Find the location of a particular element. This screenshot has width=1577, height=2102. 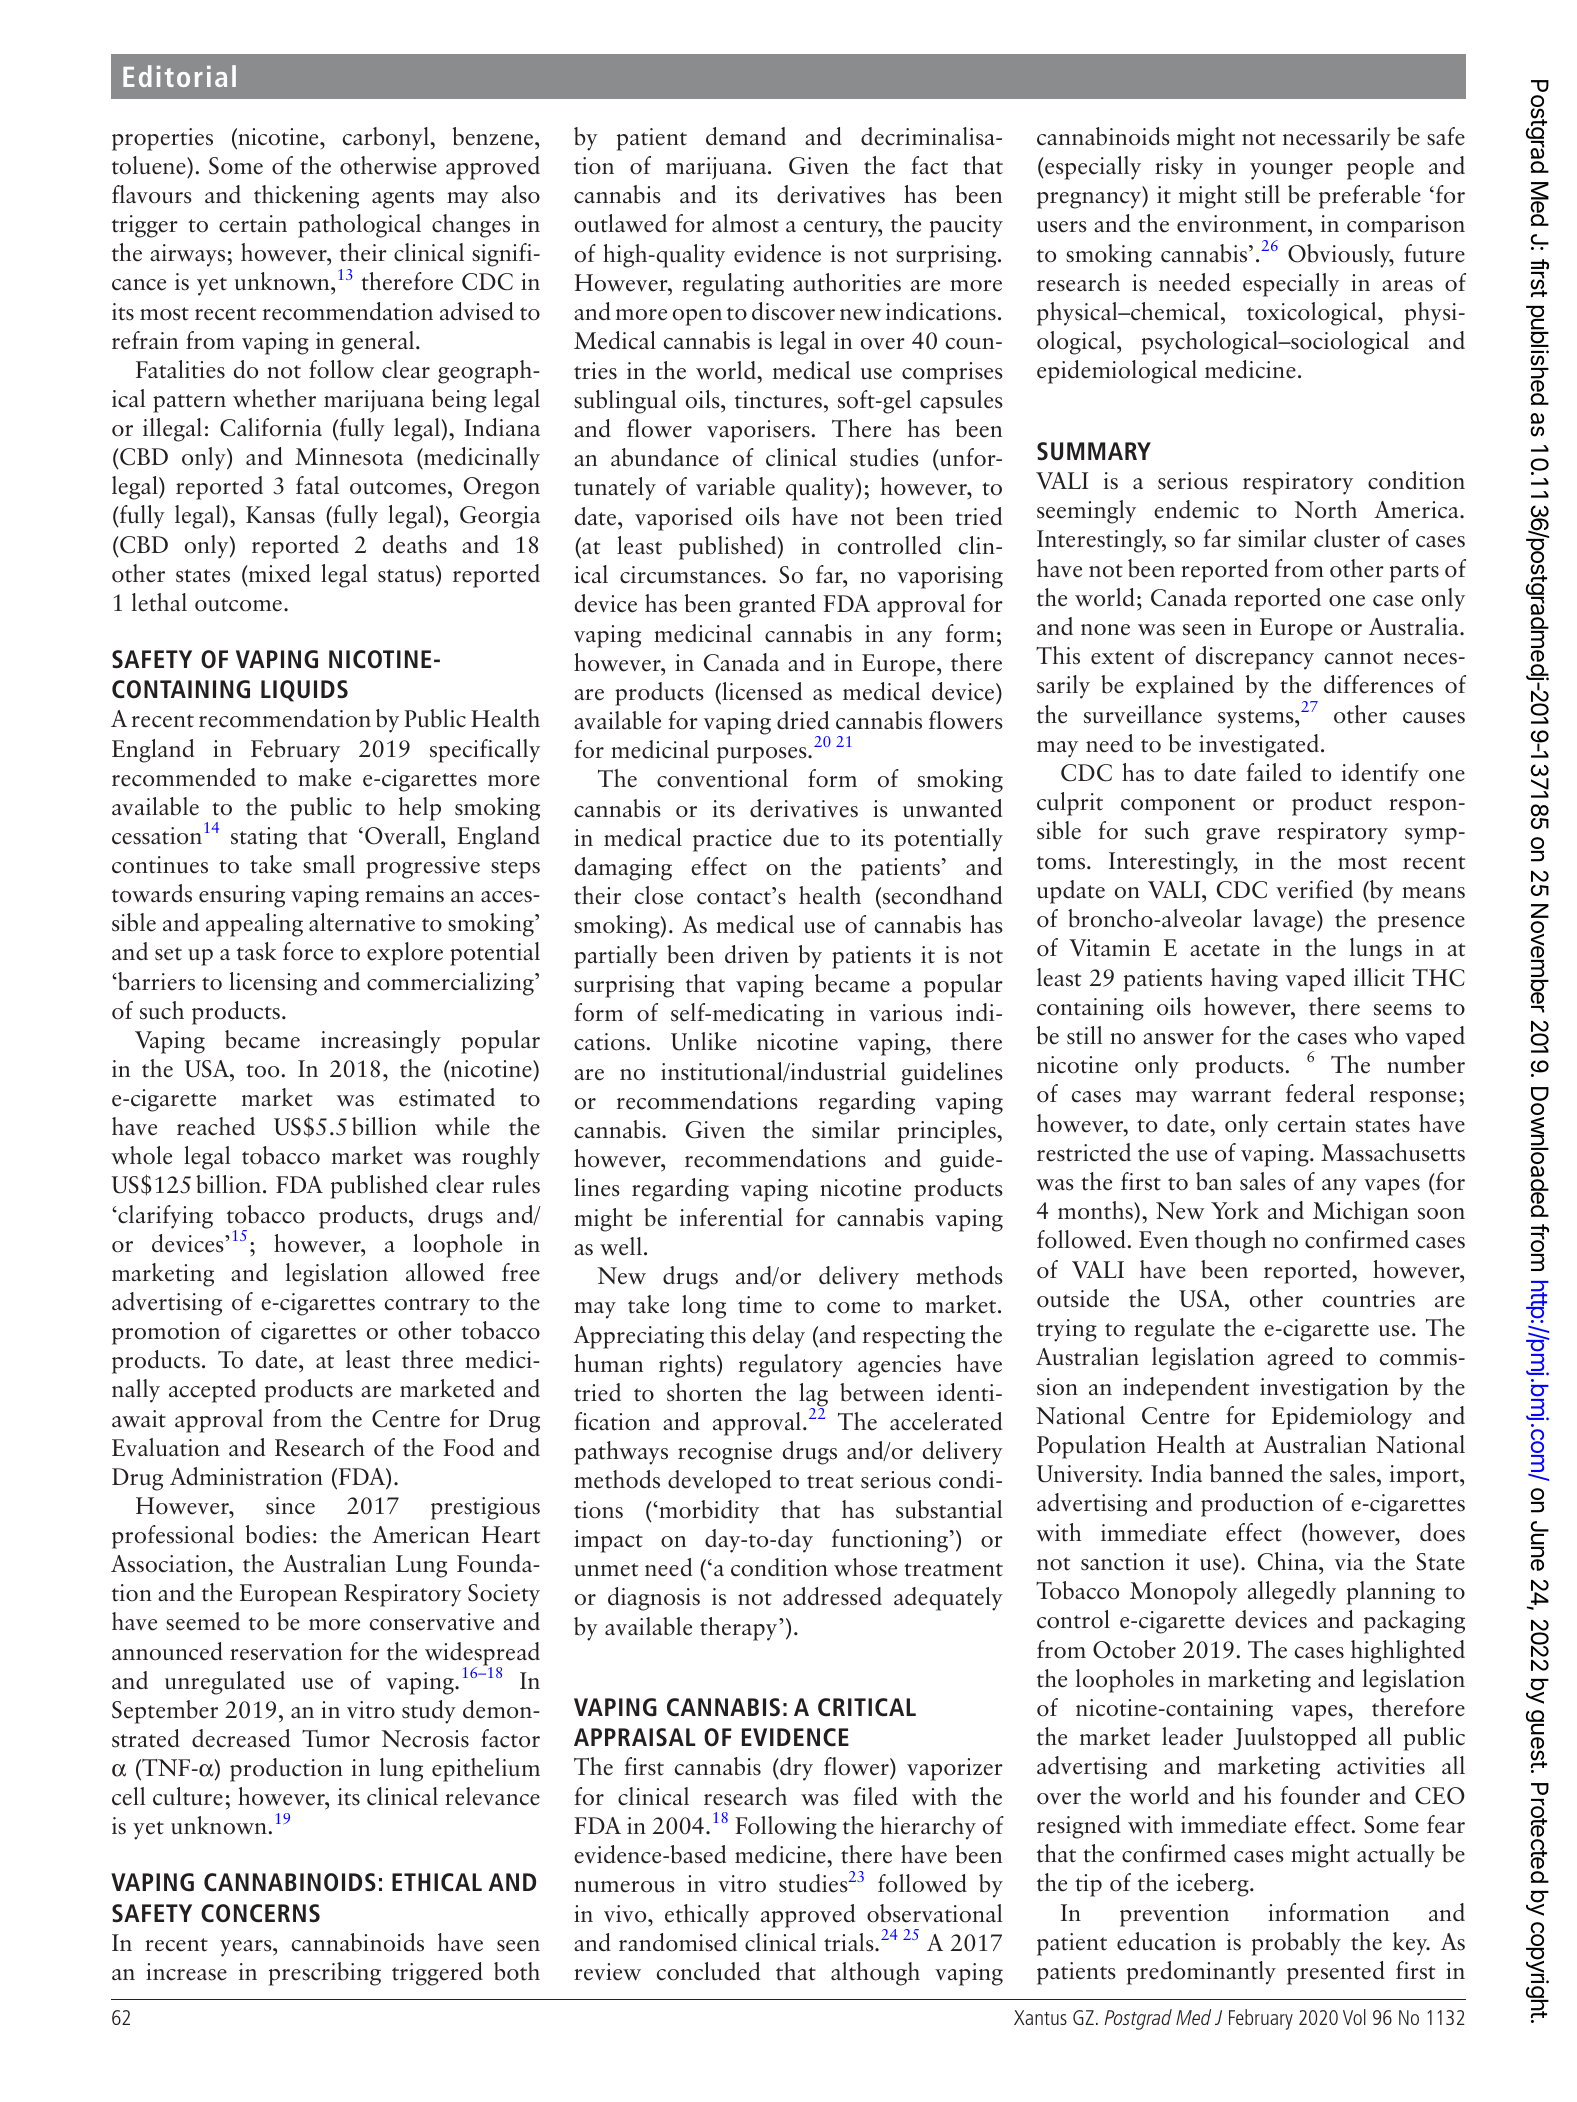

prescribing is located at coordinates (325, 1974).
